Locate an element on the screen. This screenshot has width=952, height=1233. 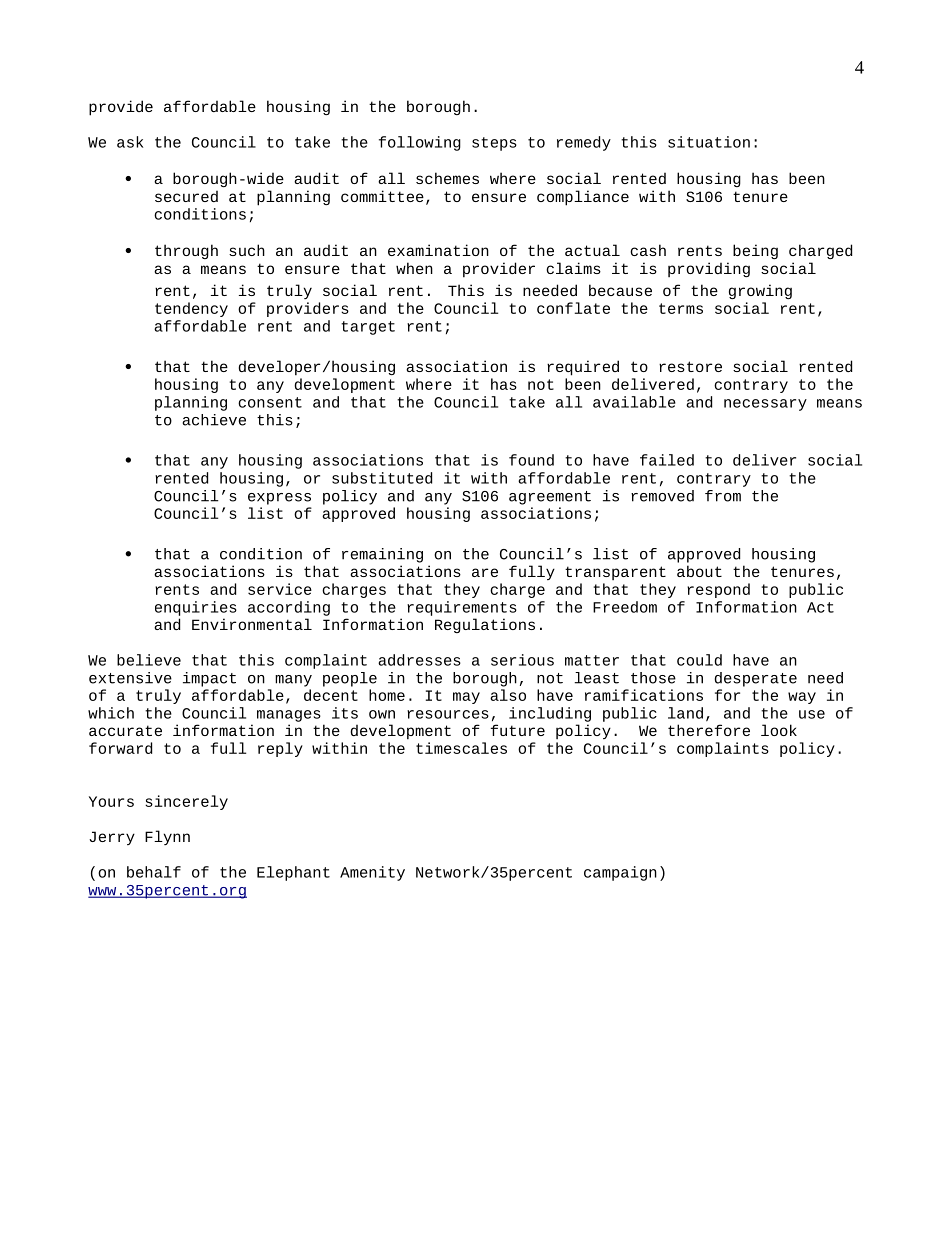
required is located at coordinates (583, 368).
